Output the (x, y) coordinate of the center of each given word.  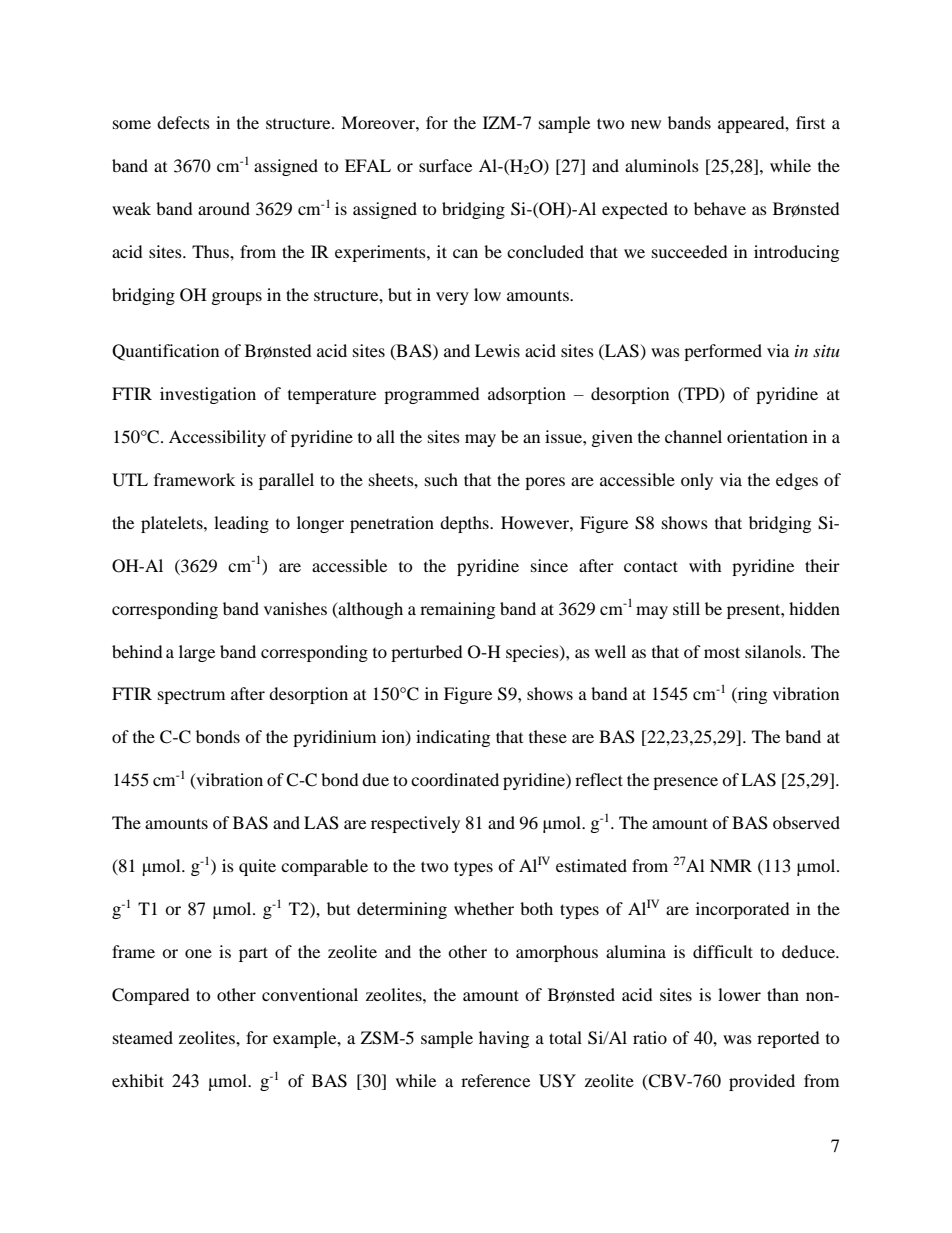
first (810, 122)
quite (257, 867)
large (197, 653)
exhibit (138, 1080)
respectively (415, 824)
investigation (208, 395)
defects (183, 122)
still (686, 608)
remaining (457, 610)
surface (445, 165)
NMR (731, 865)
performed (723, 352)
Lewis (497, 350)
